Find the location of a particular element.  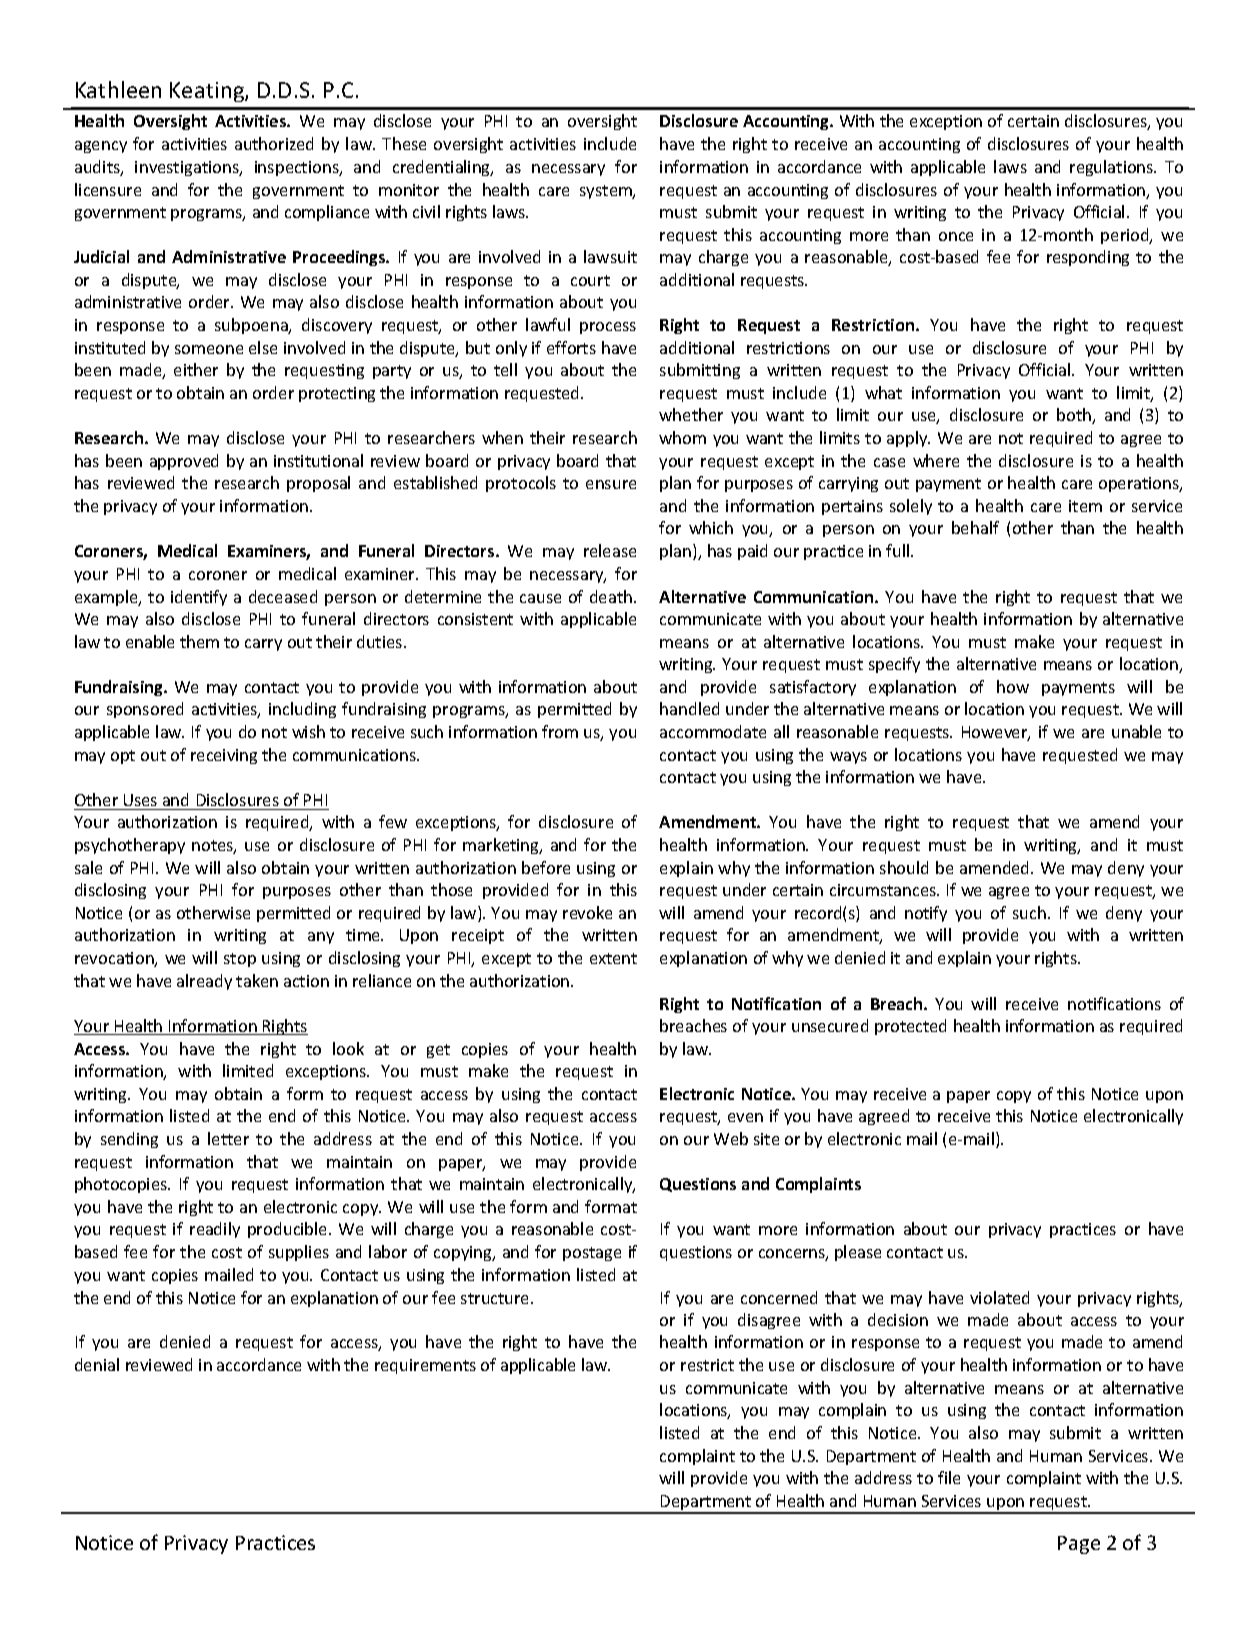

protected is located at coordinates (910, 1027).
